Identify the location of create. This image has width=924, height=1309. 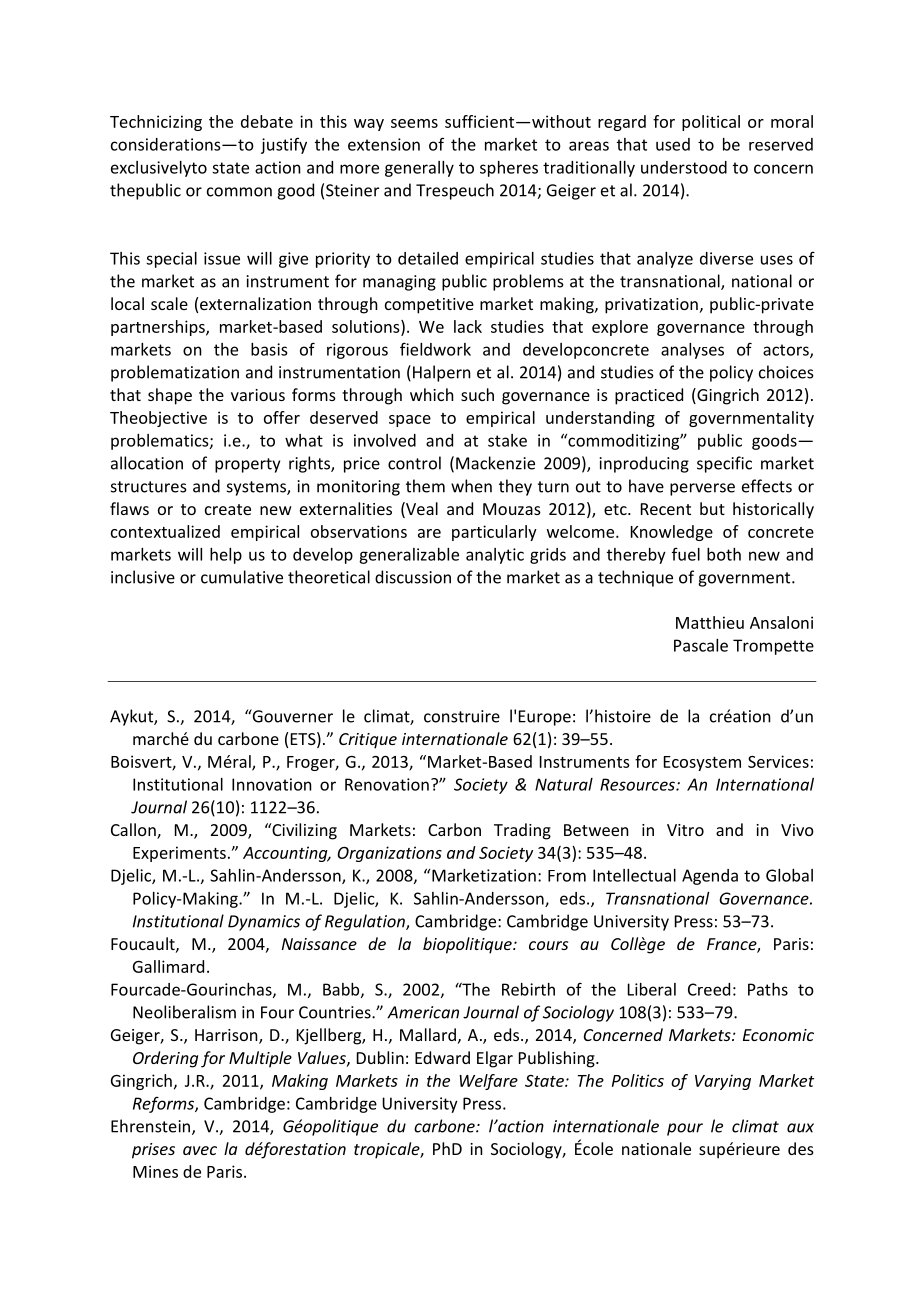
(228, 509).
